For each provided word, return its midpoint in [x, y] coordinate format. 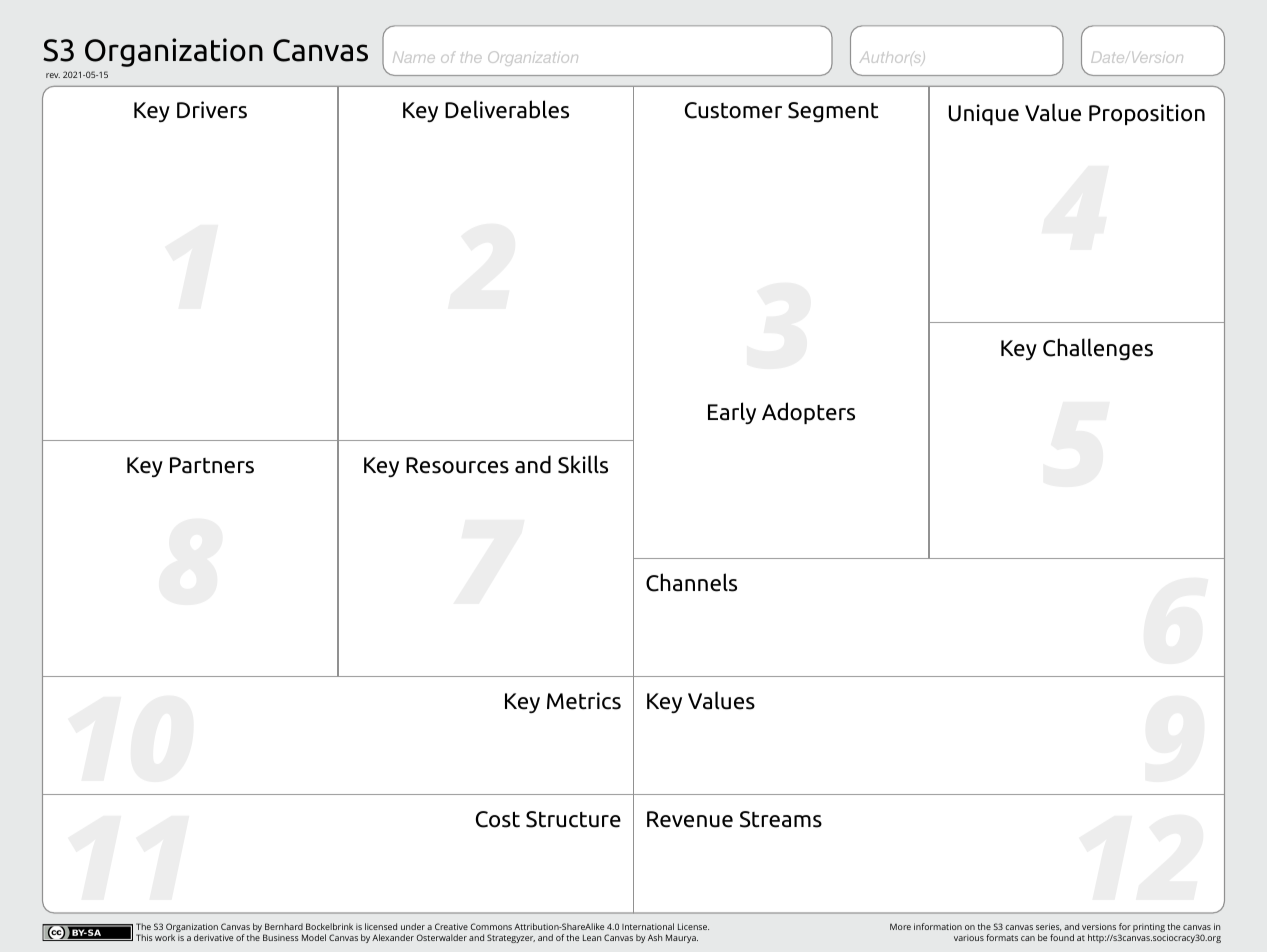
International [648, 926]
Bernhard [284, 926]
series [1048, 927]
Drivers [212, 110]
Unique [984, 114]
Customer [733, 110]
